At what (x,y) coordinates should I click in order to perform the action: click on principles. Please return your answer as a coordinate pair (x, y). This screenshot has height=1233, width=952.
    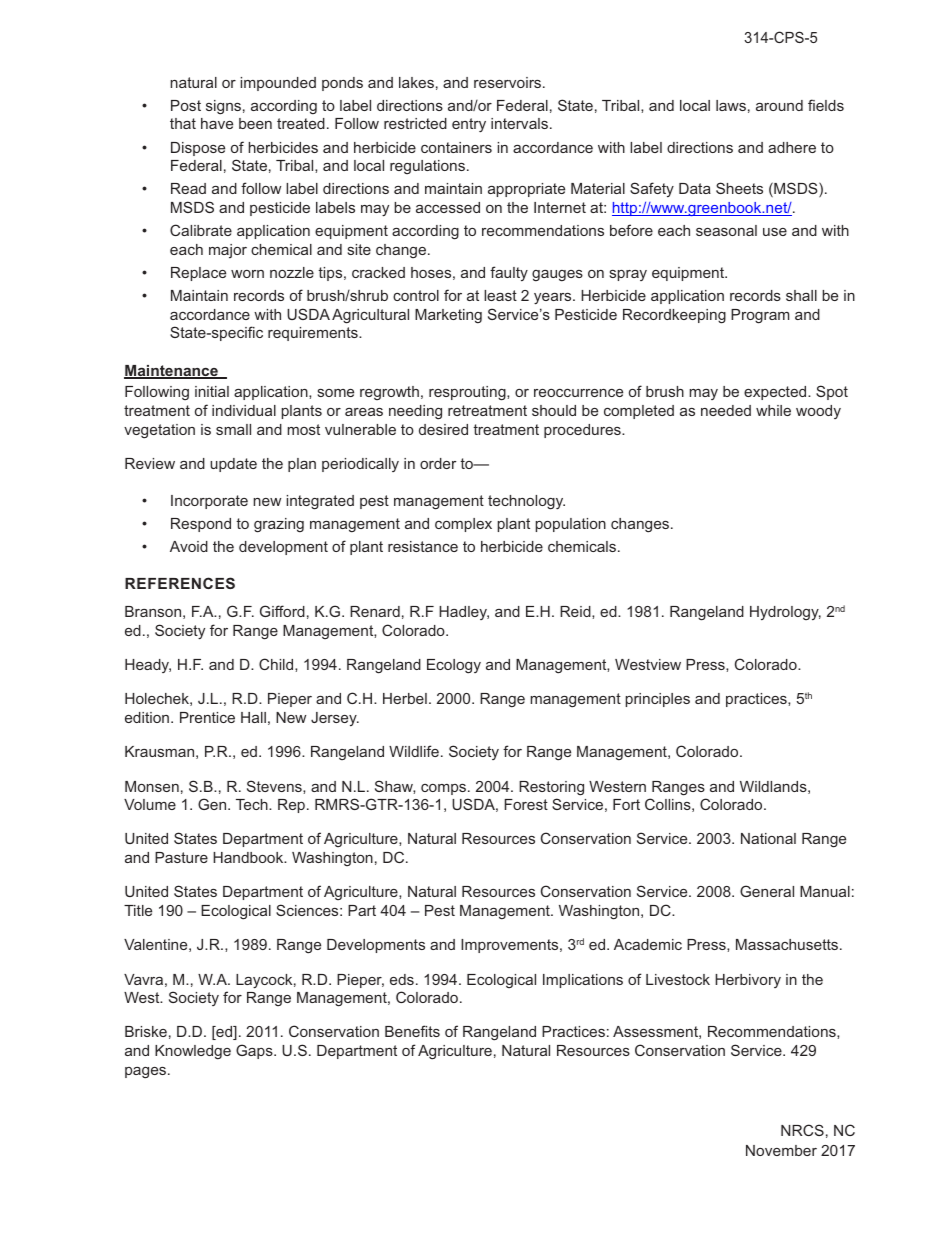
    Looking at the image, I should click on (658, 700).
